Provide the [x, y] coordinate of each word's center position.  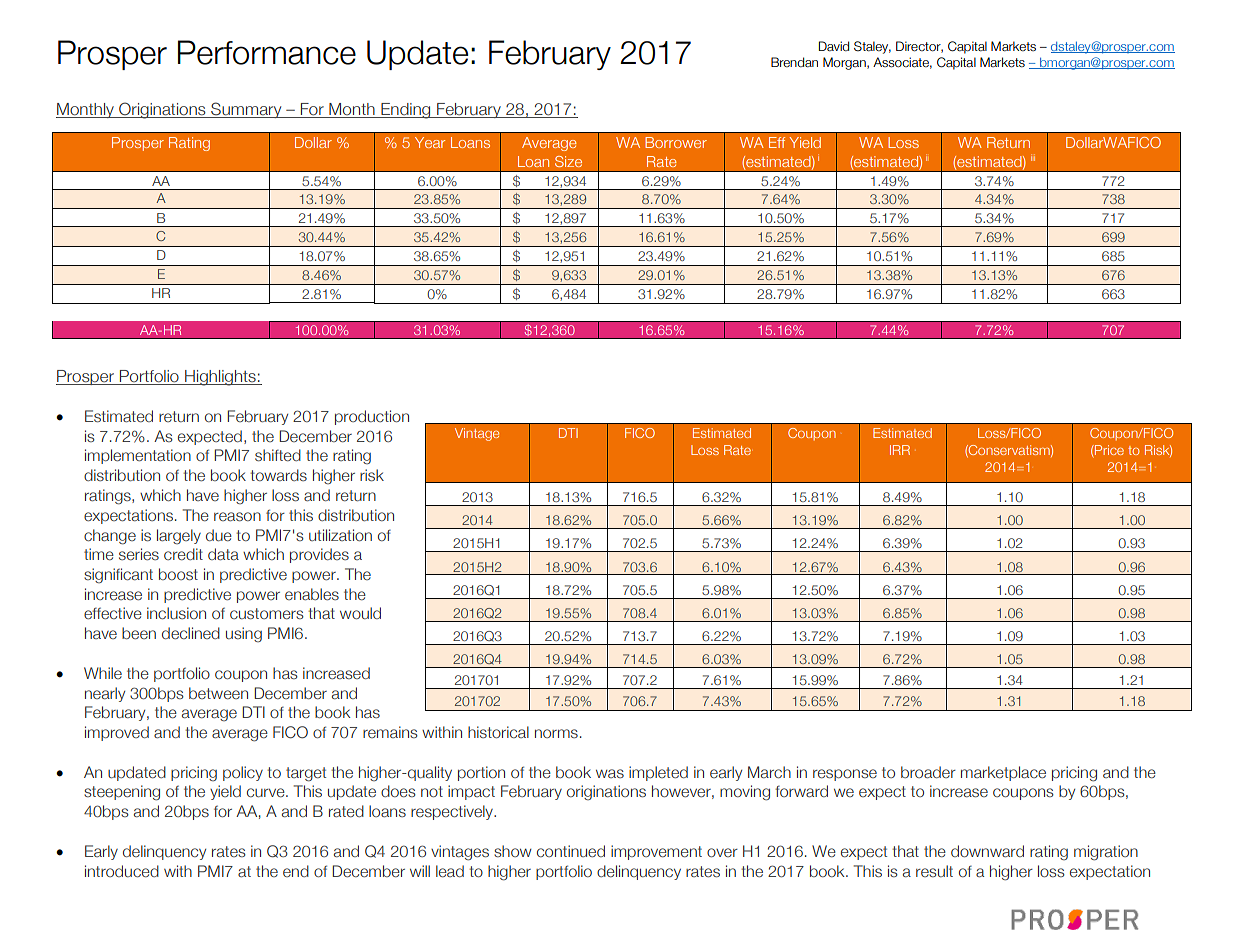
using [244, 634]
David [834, 46]
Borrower [676, 142]
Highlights [220, 378]
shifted [278, 455]
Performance [267, 52]
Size [568, 161]
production [372, 417]
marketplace [1003, 773]
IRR [900, 450]
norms [556, 733]
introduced [122, 871]
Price [1108, 450]
